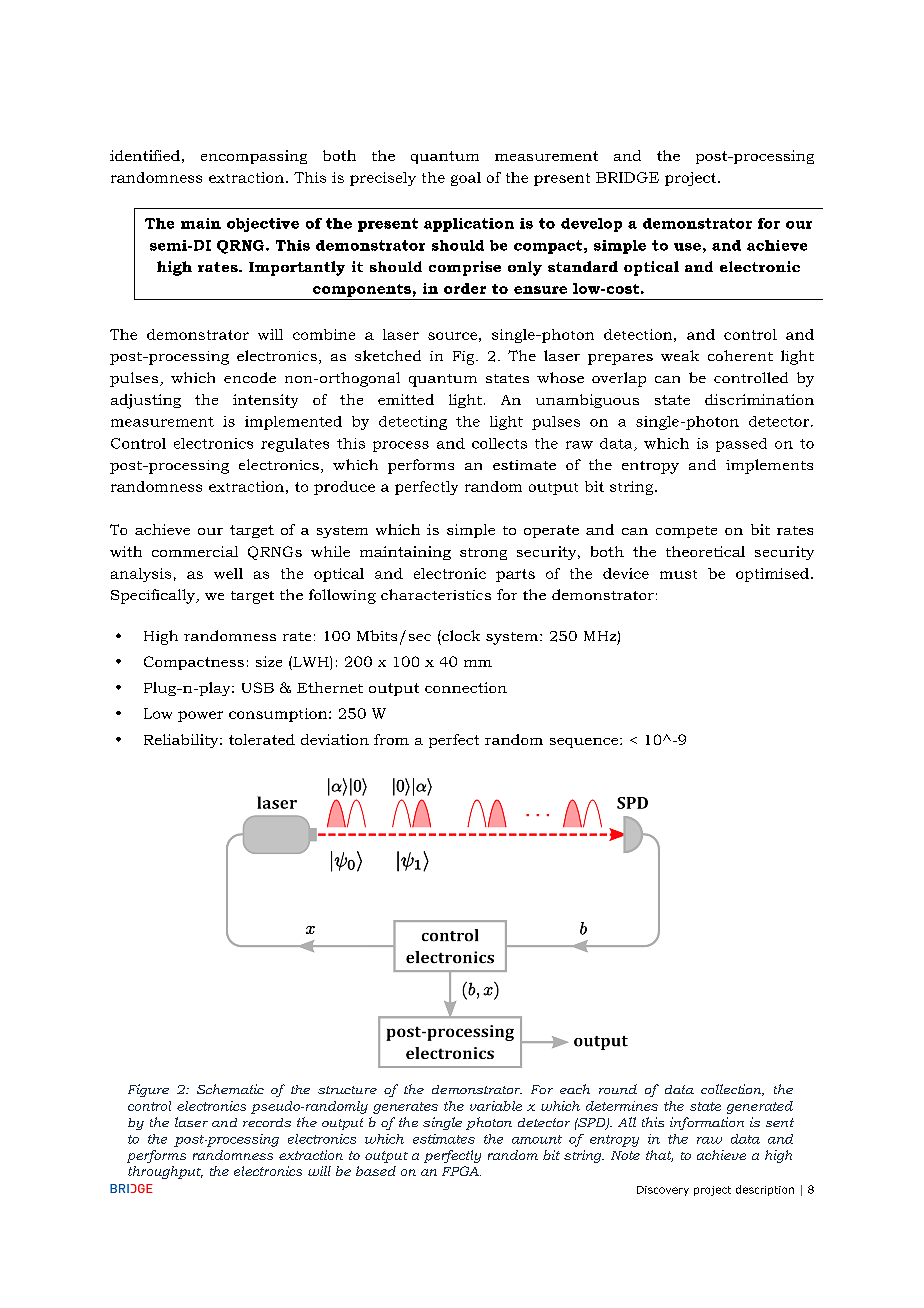  What do you see at coordinates (741, 445) in the screenshot?
I see `passed` at bounding box center [741, 445].
